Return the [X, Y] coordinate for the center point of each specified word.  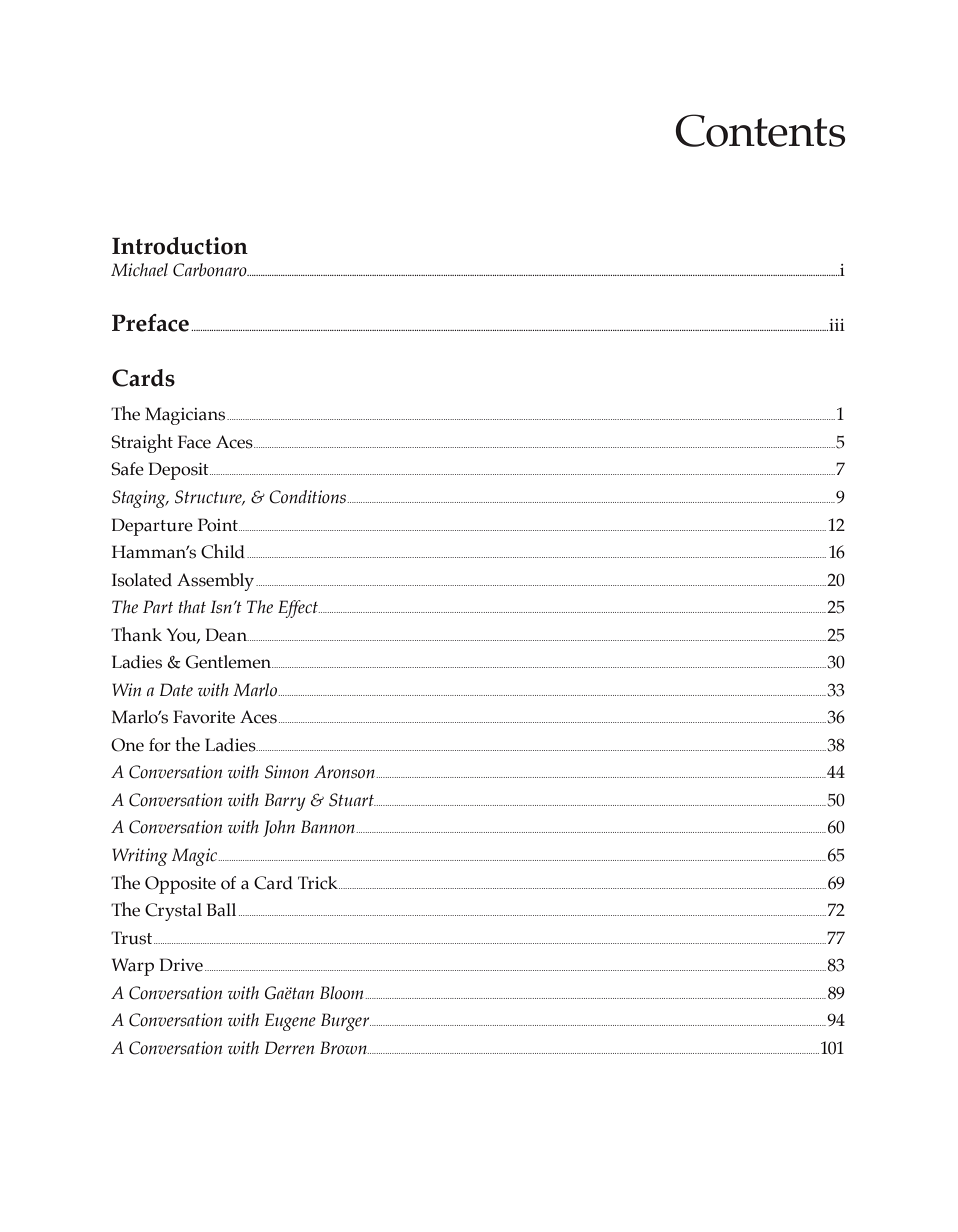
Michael [139, 270]
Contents [760, 130]
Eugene [290, 1022]
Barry [285, 802]
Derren [289, 1048]
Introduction [180, 246]
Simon [287, 772]
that [192, 606]
